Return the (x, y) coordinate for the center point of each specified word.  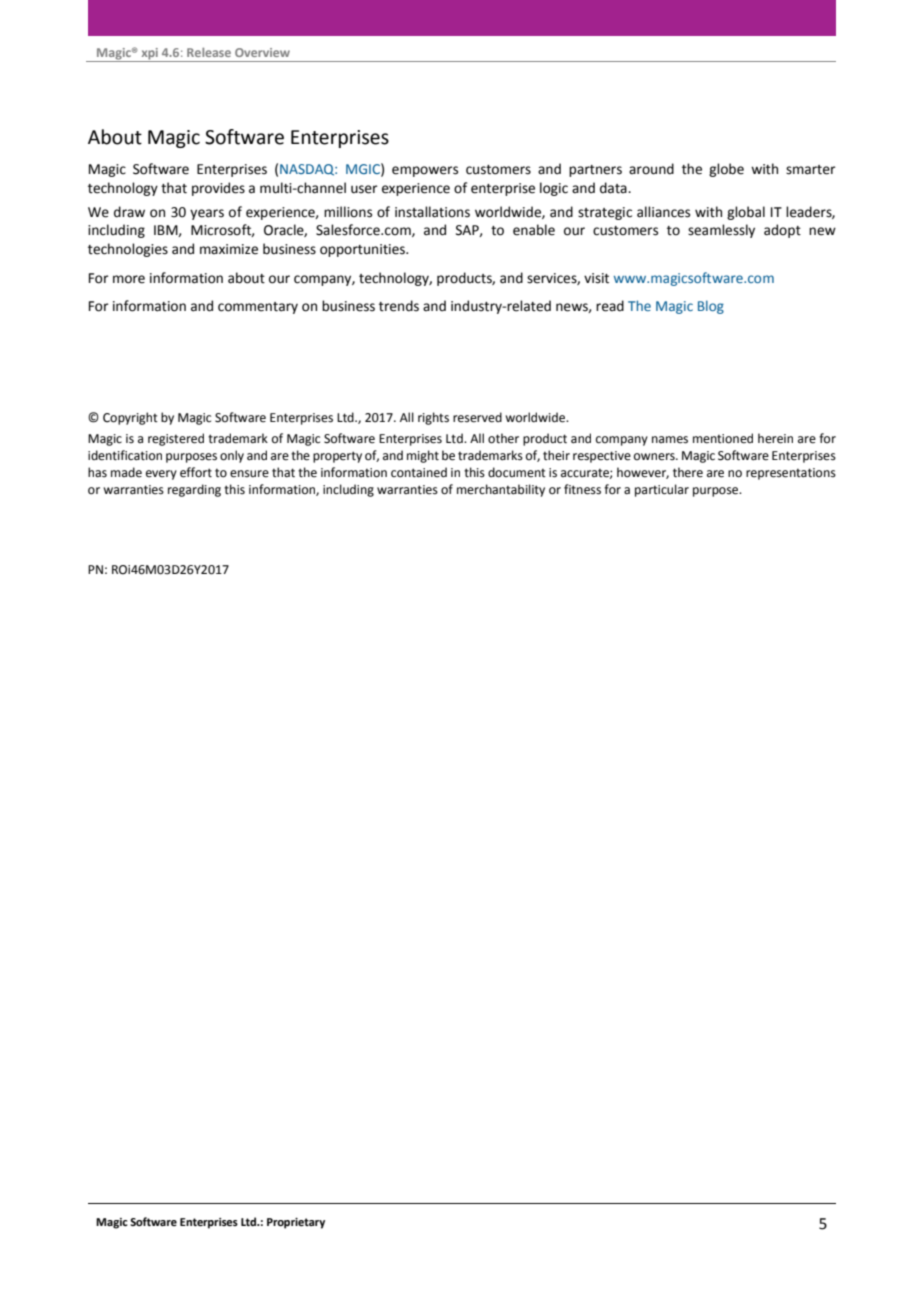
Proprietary (296, 1223)
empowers (425, 171)
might (423, 456)
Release (209, 52)
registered (176, 439)
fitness (582, 489)
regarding (194, 490)
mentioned (723, 438)
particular (662, 490)
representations (791, 474)
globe (726, 170)
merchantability (501, 490)
